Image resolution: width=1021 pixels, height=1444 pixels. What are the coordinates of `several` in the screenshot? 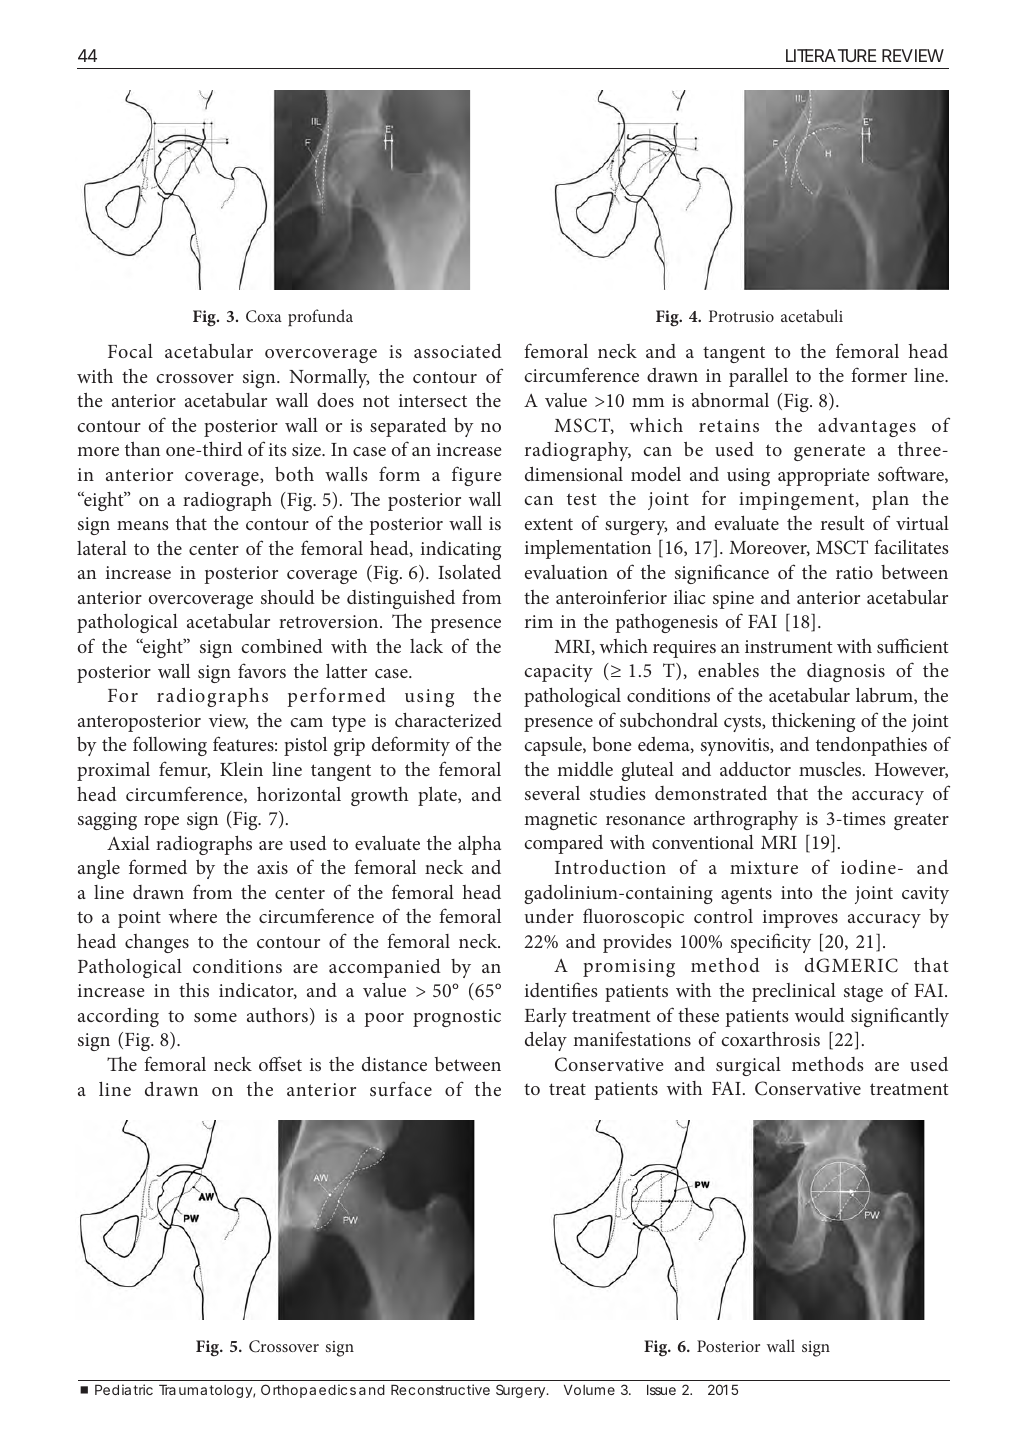 It's located at (552, 793).
